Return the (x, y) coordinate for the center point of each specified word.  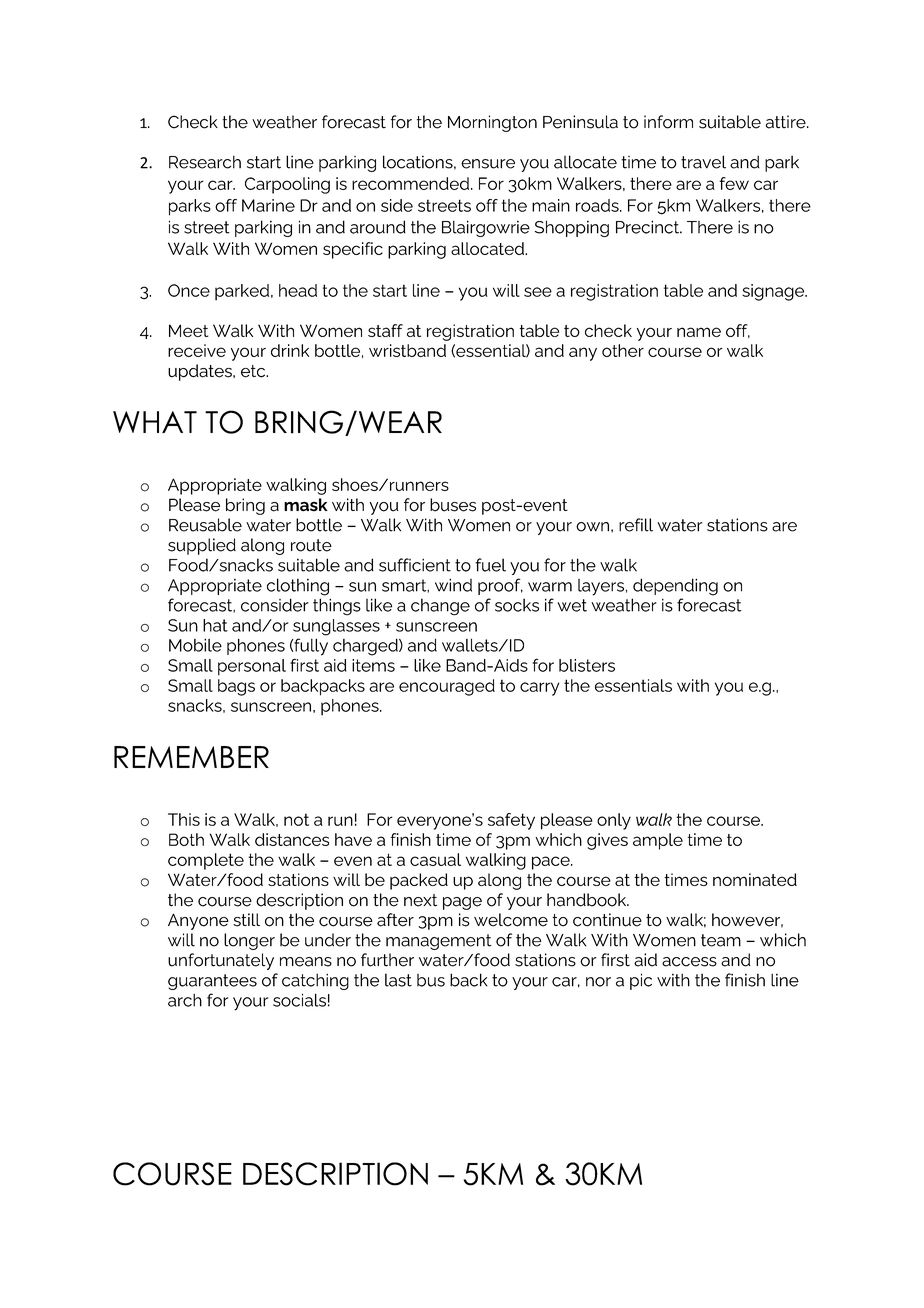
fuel (490, 565)
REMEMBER (191, 757)
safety (511, 821)
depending (675, 587)
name (699, 332)
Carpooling (287, 185)
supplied (202, 546)
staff (385, 330)
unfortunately (221, 961)
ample (658, 841)
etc (254, 371)
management (439, 942)
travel (703, 162)
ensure (488, 164)
